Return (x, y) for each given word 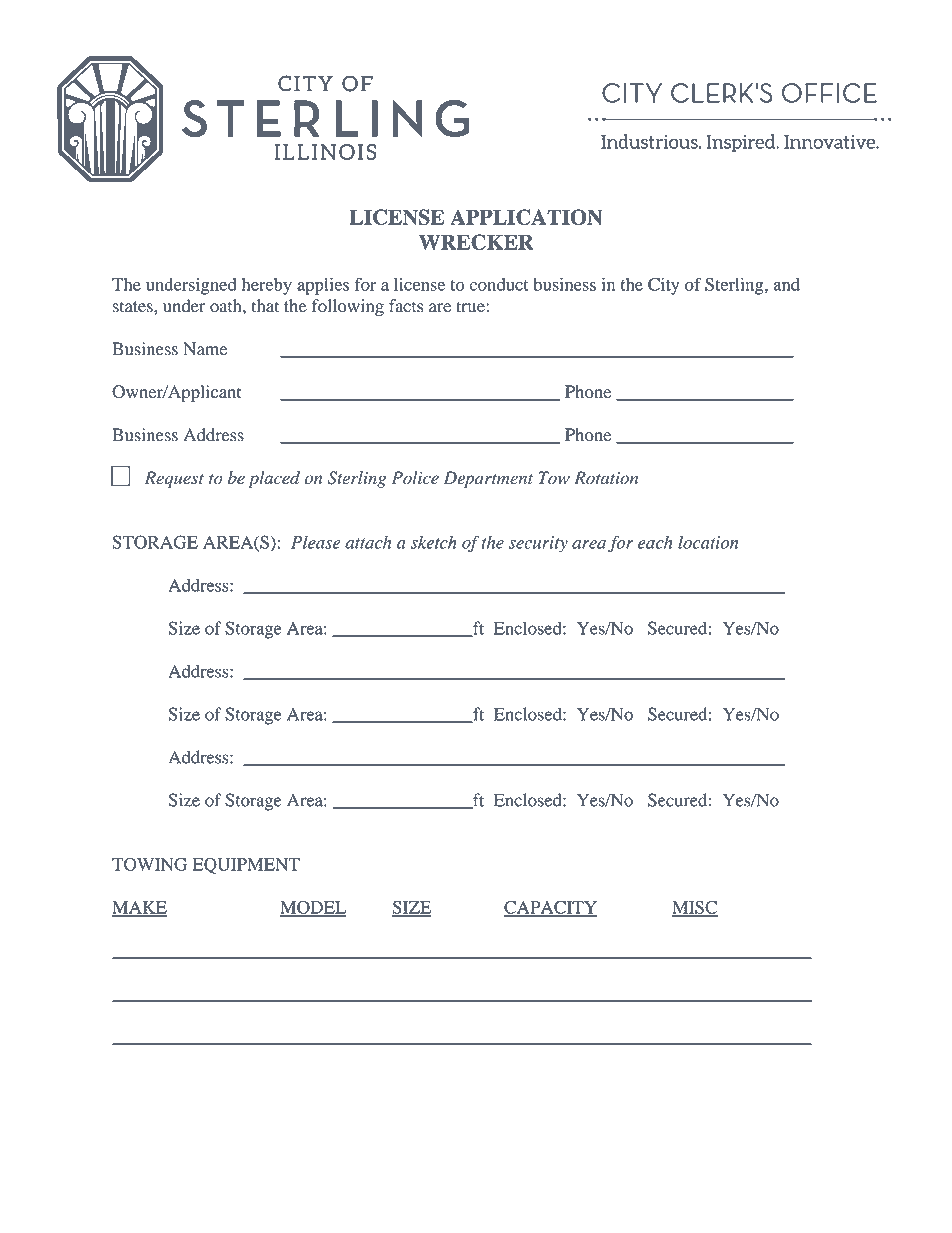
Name (205, 349)
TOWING (149, 864)
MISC (695, 908)
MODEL (313, 908)
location (708, 542)
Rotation (606, 478)
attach (368, 542)
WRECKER (476, 242)
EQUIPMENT (246, 865)
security (538, 544)
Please (315, 542)
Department (488, 479)
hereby (267, 286)
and (787, 284)
